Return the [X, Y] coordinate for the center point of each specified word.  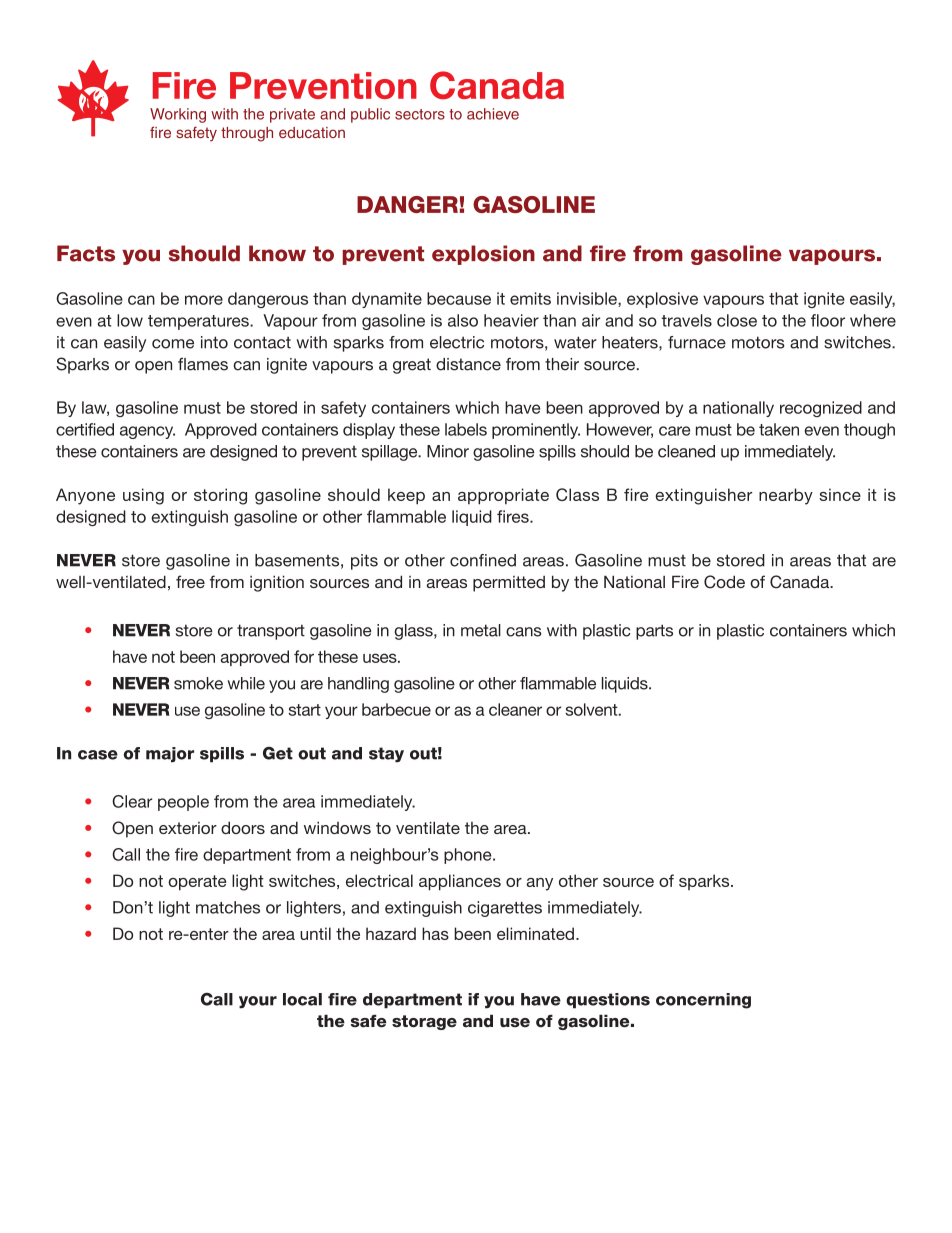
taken [779, 429]
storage [424, 1022]
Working [178, 115]
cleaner [515, 709]
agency [147, 432]
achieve [493, 114]
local [302, 999]
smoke [198, 683]
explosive [662, 300]
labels [466, 429]
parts [654, 632]
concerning [703, 1001]
